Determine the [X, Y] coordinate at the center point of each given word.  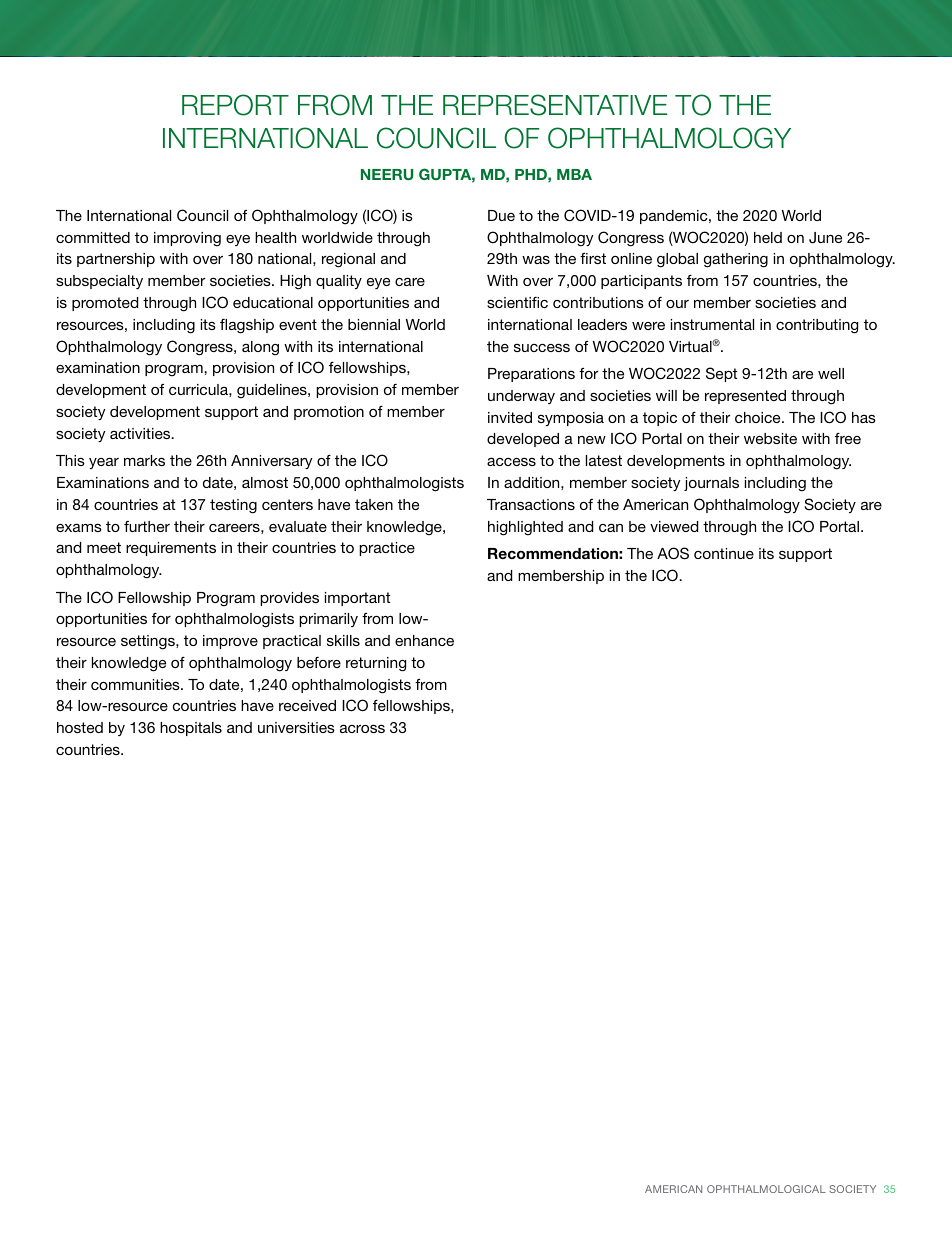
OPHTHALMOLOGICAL [766, 1189]
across [362, 728]
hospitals [191, 729]
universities [296, 727]
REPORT [235, 105]
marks [144, 460]
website [770, 438]
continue [724, 553]
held [768, 237]
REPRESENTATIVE [555, 105]
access [511, 461]
